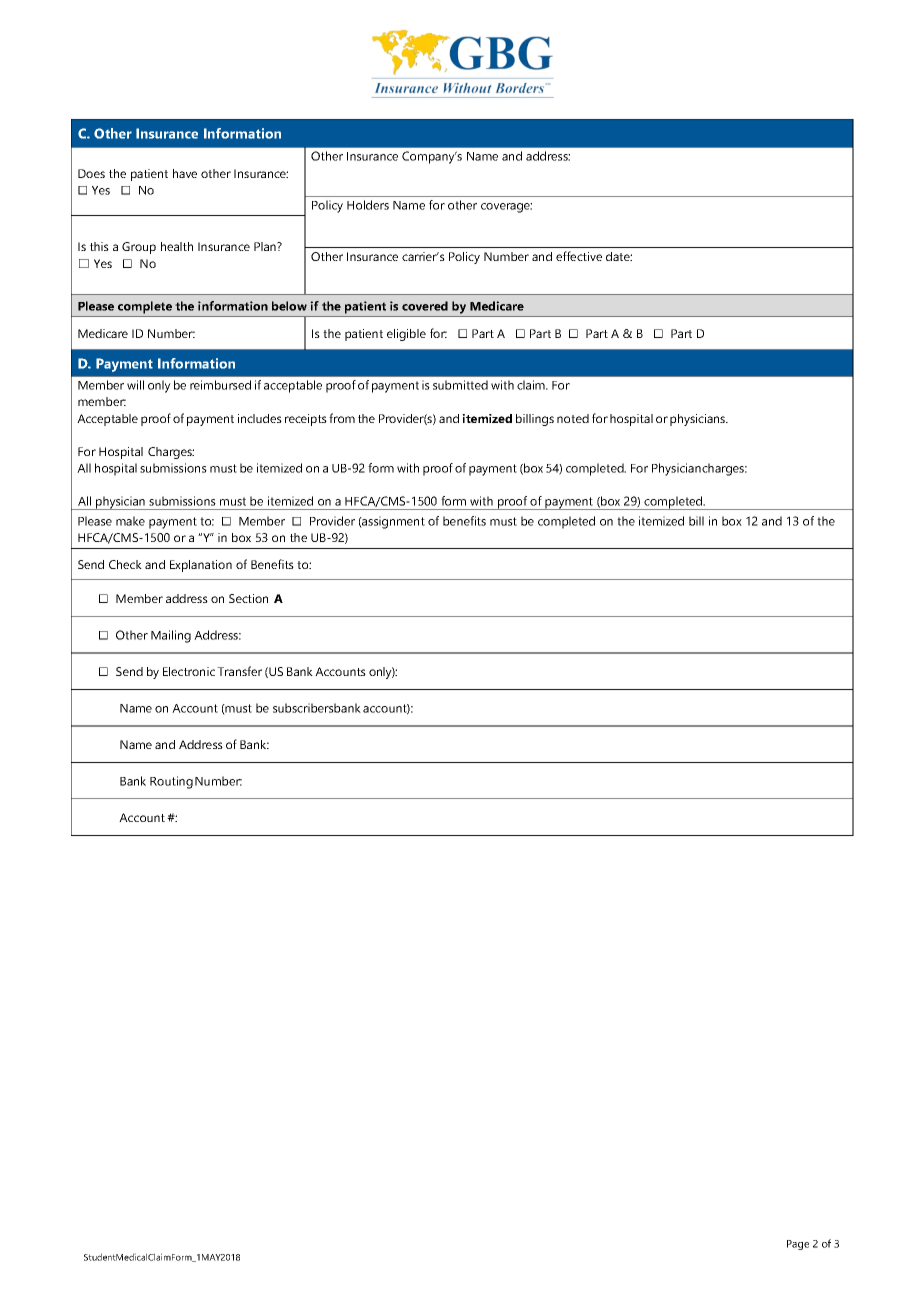  What do you see at coordinates (130, 521) in the screenshot?
I see `make` at bounding box center [130, 521].
